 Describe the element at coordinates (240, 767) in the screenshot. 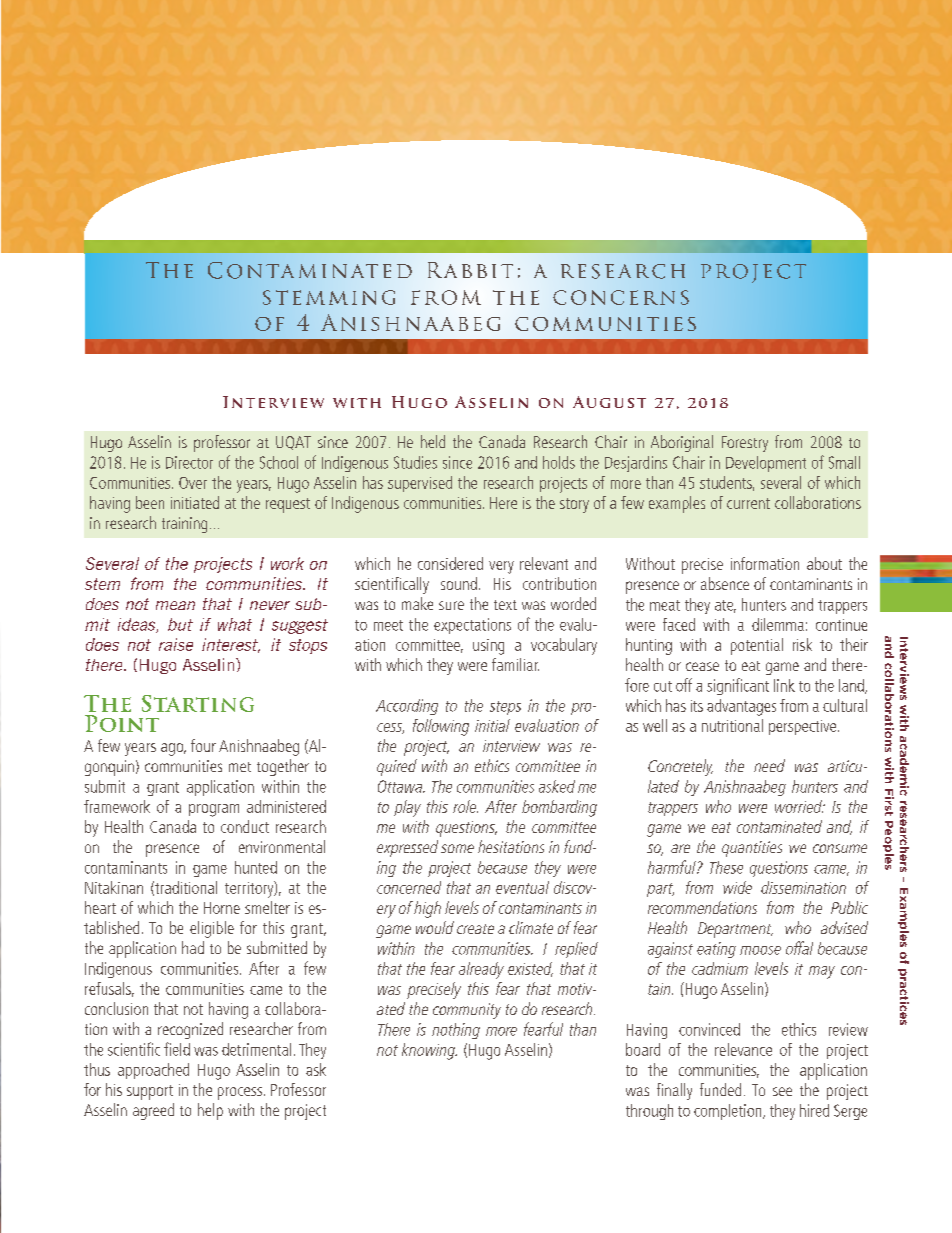

I see `met` at that location.
